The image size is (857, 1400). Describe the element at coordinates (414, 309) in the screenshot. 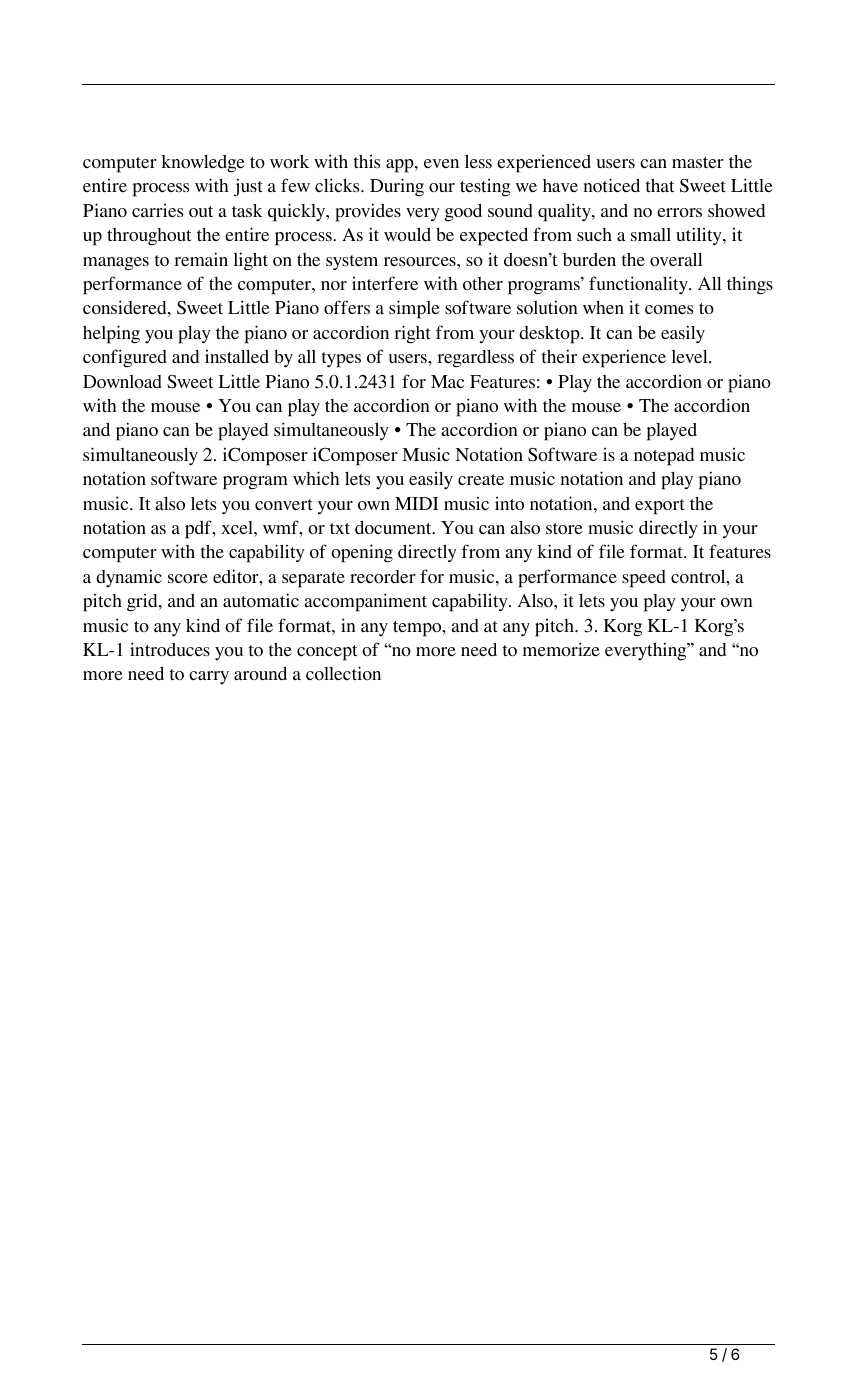

I see `simple` at that location.
